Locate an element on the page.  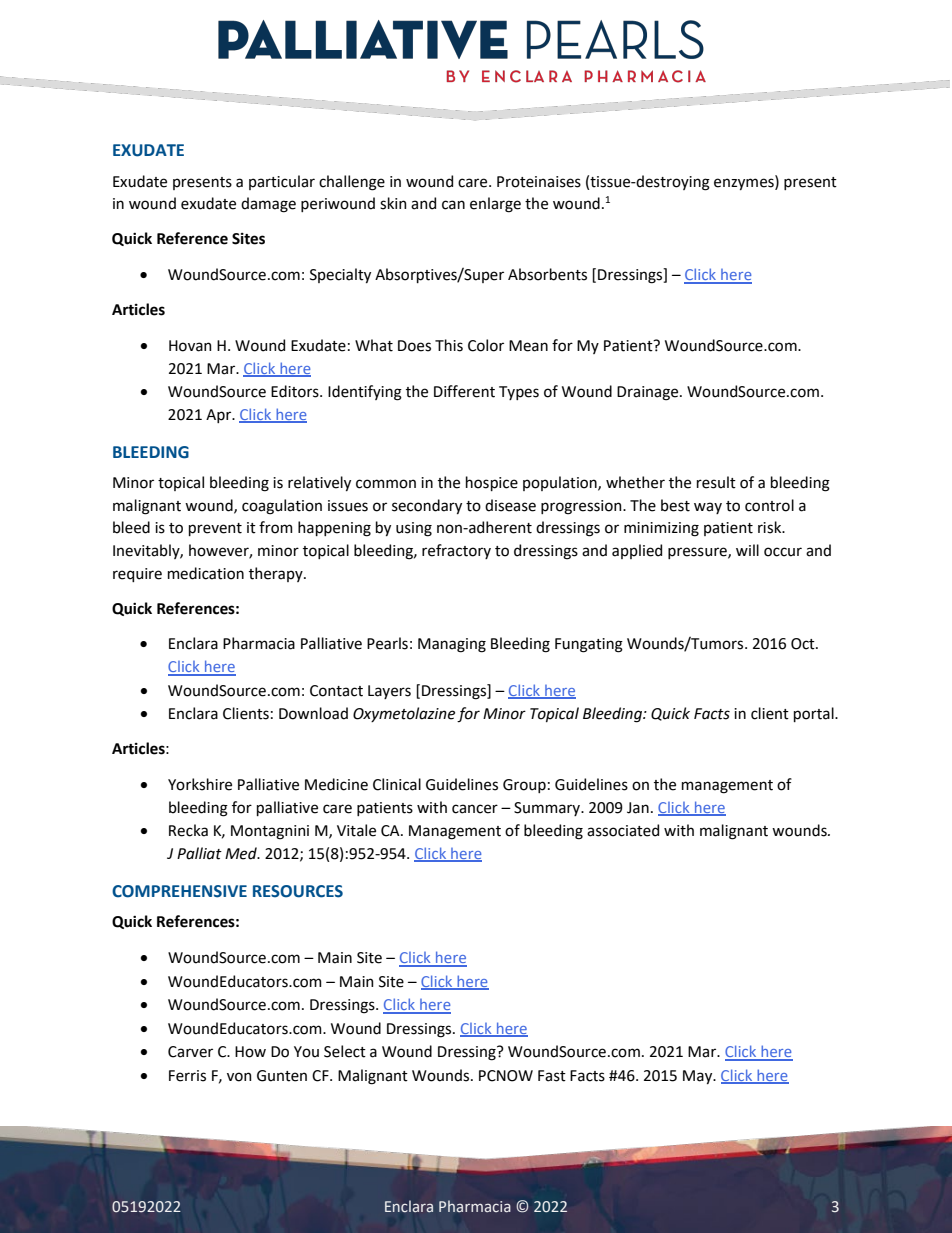
Jan is located at coordinates (638, 808).
